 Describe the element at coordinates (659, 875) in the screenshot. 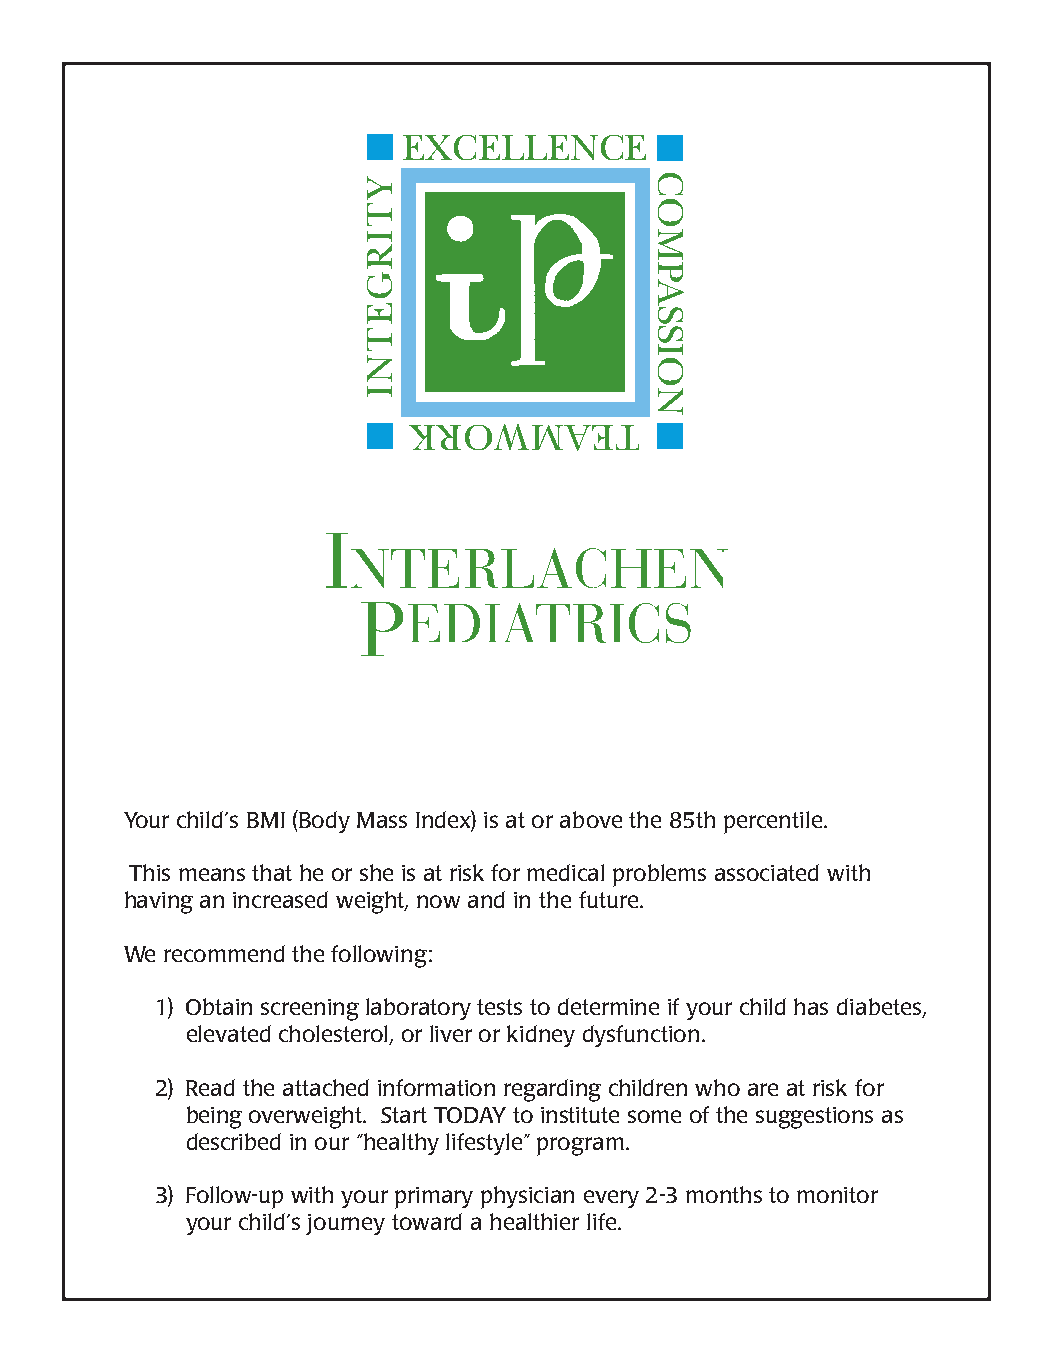

I see `problems` at that location.
